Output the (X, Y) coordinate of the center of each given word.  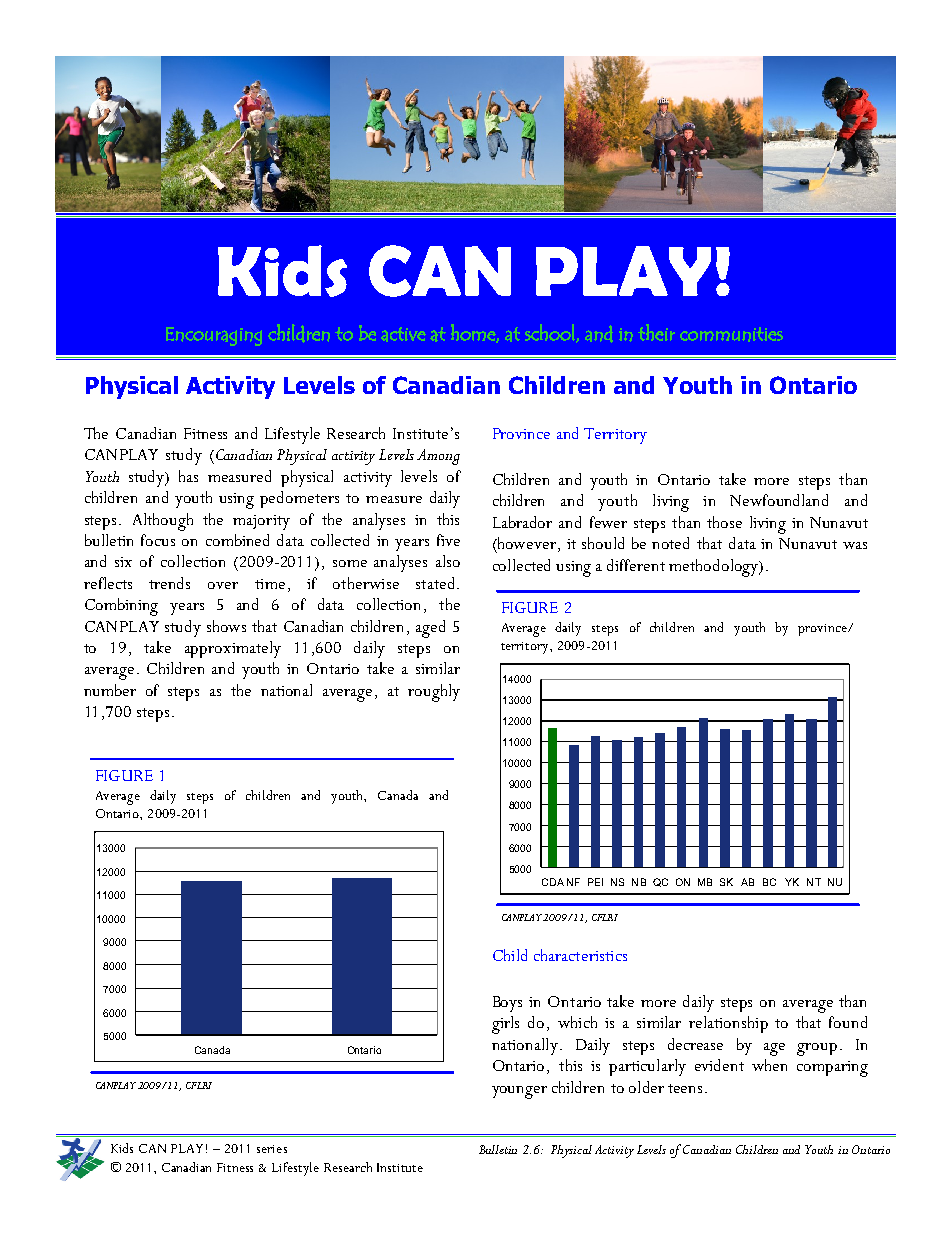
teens (685, 1088)
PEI (595, 882)
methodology (714, 568)
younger (519, 1092)
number (110, 690)
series (272, 1149)
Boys (507, 1004)
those (724, 522)
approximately (233, 649)
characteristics (580, 955)
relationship (728, 1024)
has (188, 476)
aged (430, 629)
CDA (553, 882)
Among (438, 457)
